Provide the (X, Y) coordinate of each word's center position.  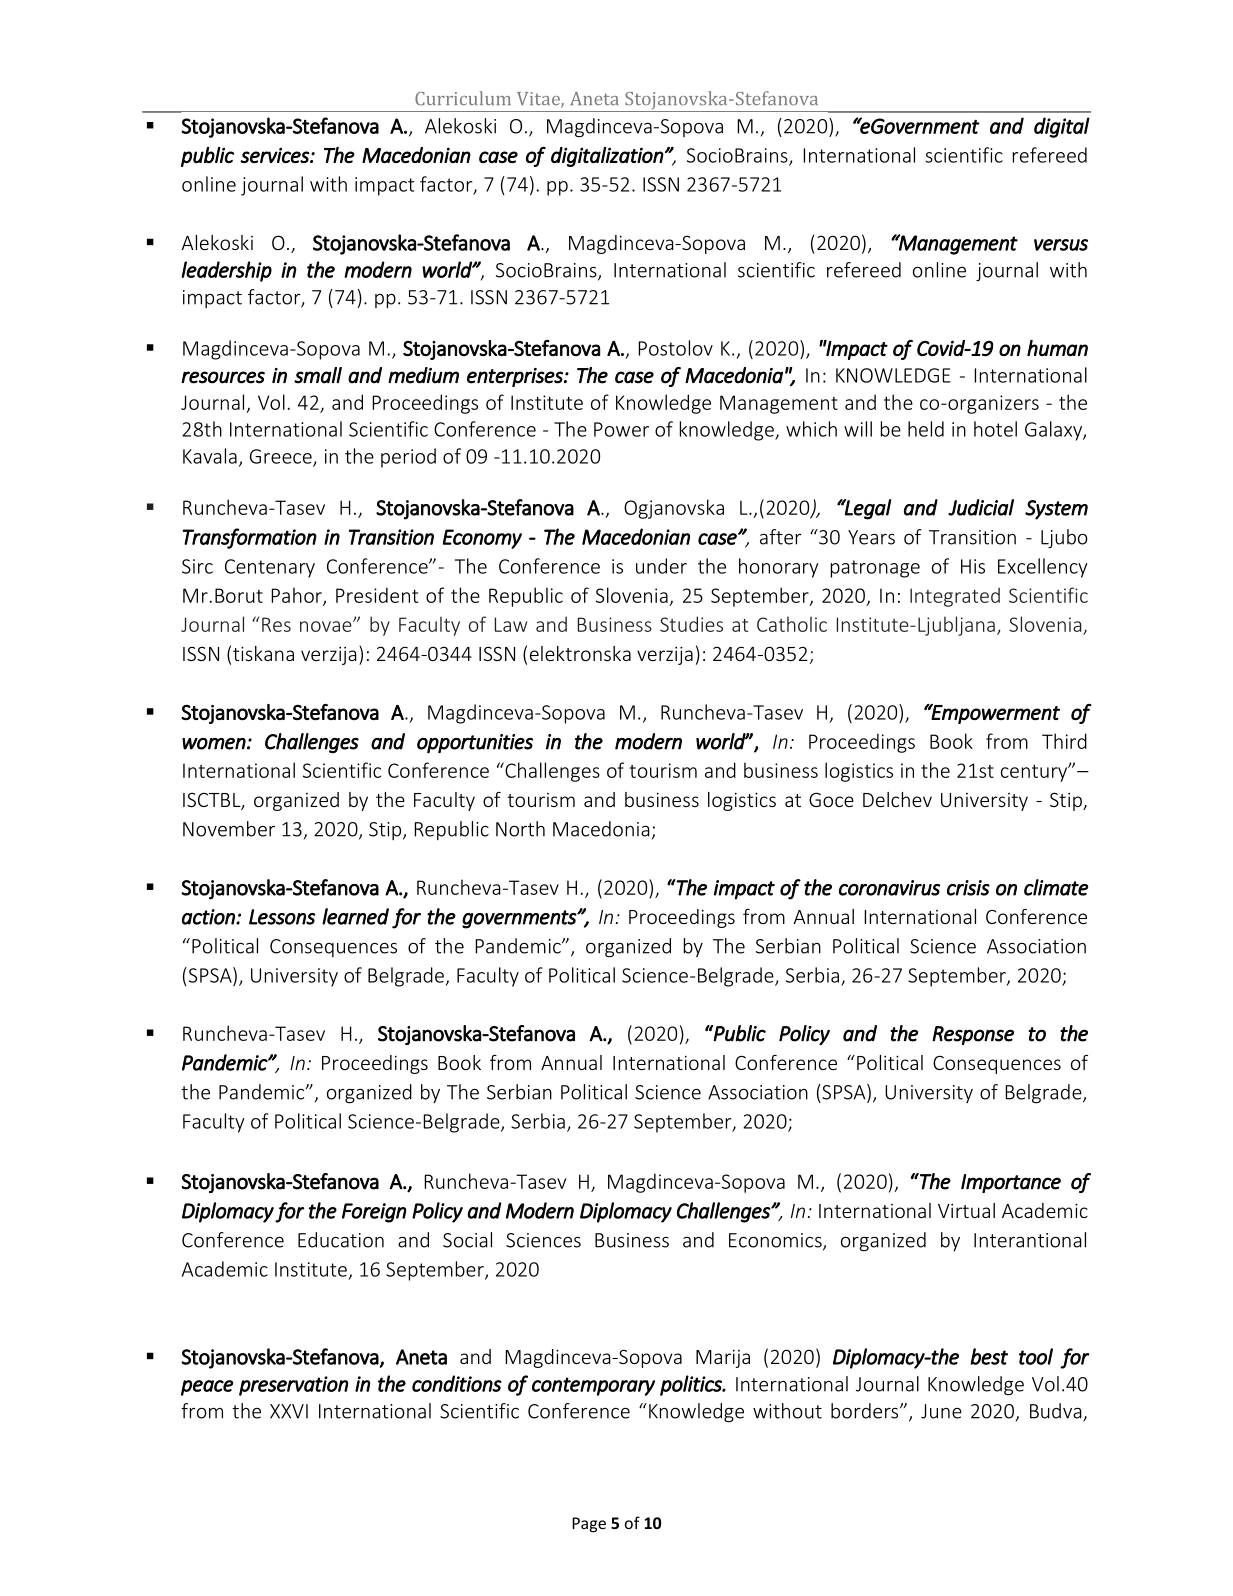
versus (1061, 245)
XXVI (289, 1411)
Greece (282, 457)
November (229, 829)
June (941, 1411)
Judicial (981, 507)
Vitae (539, 100)
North (520, 829)
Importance (1011, 1183)
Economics (776, 1241)
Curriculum (463, 98)
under (661, 566)
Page (589, 1525)
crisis (968, 888)
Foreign (374, 1213)
